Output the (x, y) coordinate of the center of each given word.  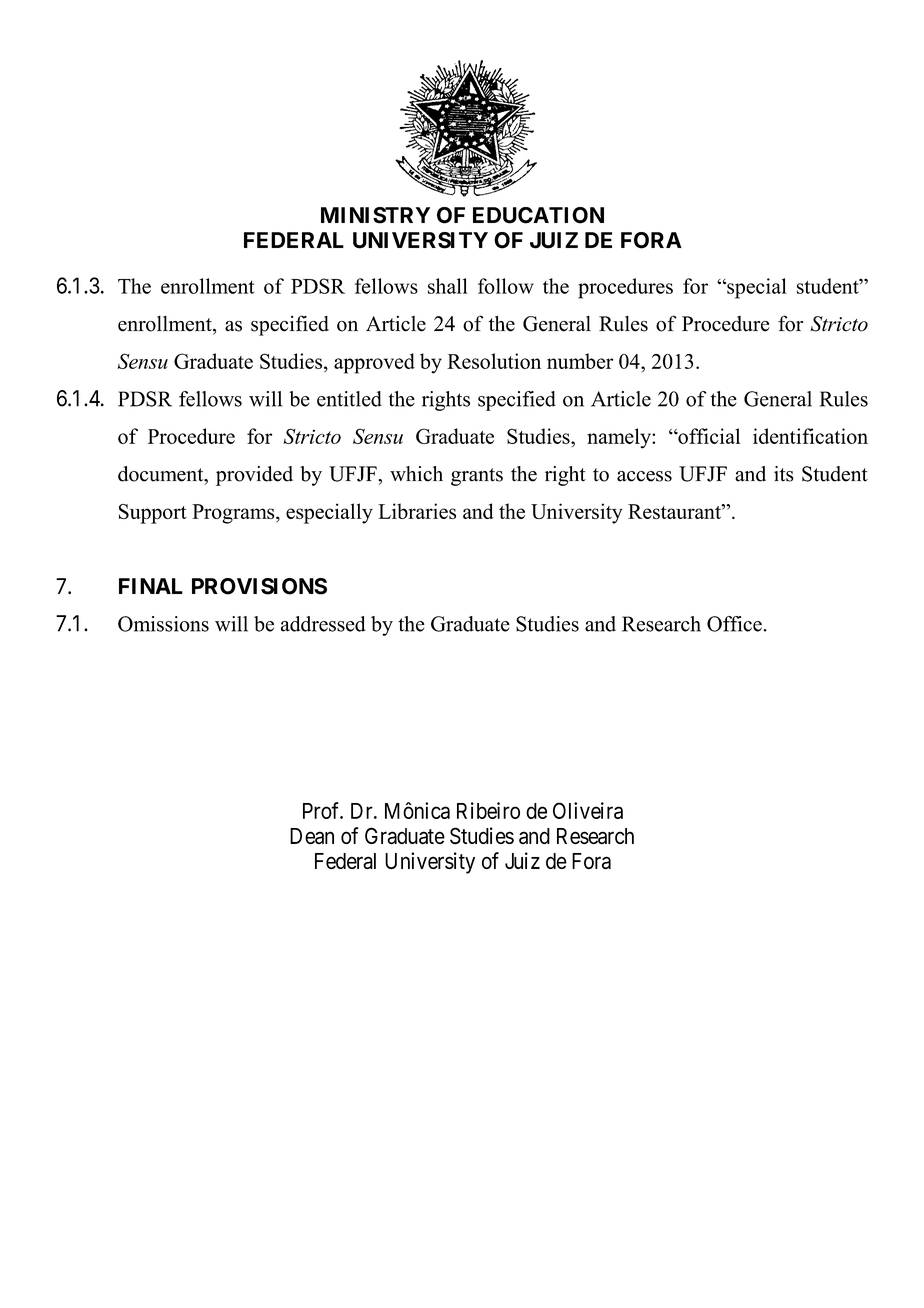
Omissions (163, 624)
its (784, 474)
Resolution (494, 361)
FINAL (151, 586)
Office (734, 624)
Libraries (417, 511)
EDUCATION (538, 215)
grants (477, 477)
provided (254, 476)
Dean (312, 836)
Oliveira (588, 810)
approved (374, 363)
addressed (323, 624)
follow (506, 286)
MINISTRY (375, 215)
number (580, 361)
